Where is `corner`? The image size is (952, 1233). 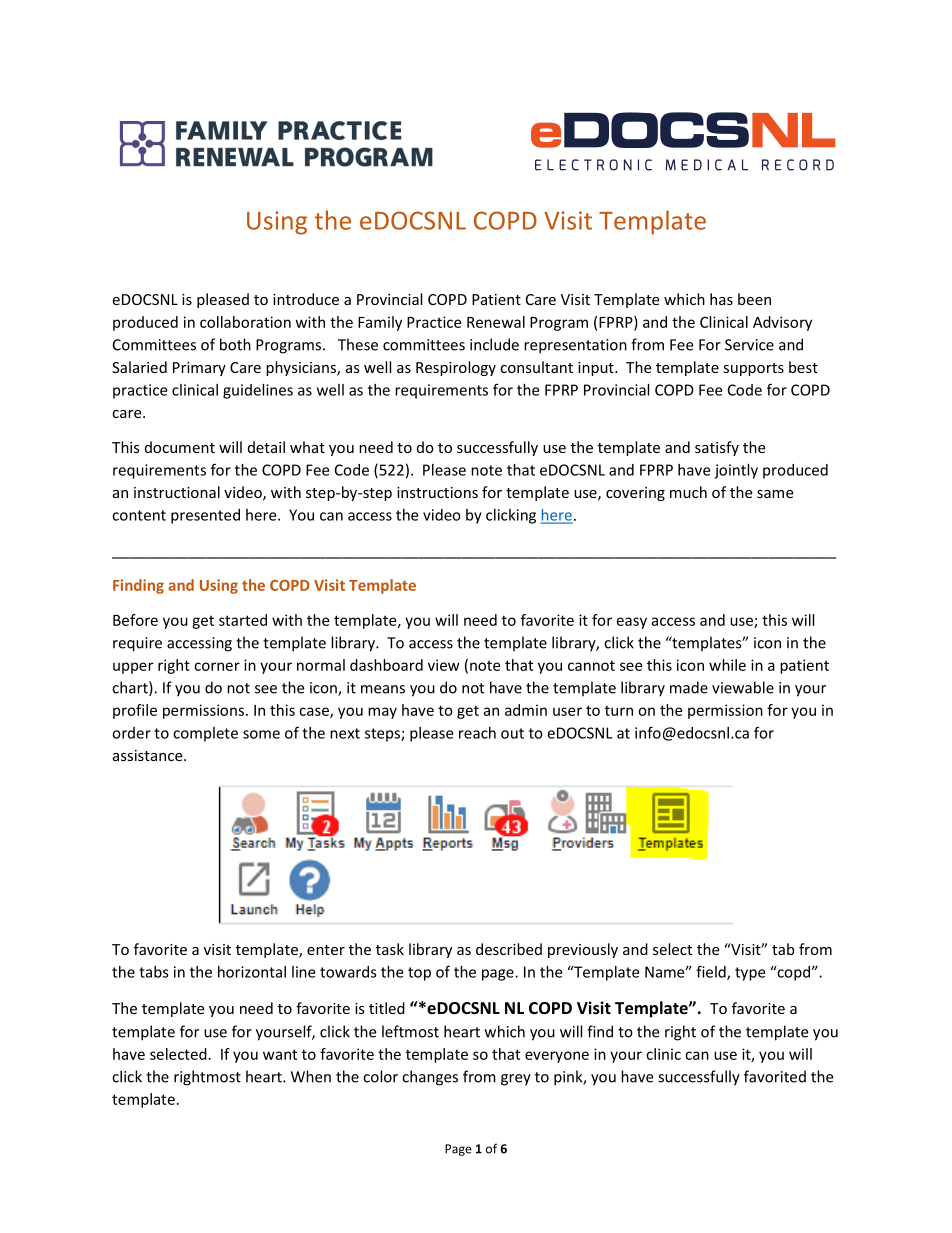 corner is located at coordinates (217, 666).
